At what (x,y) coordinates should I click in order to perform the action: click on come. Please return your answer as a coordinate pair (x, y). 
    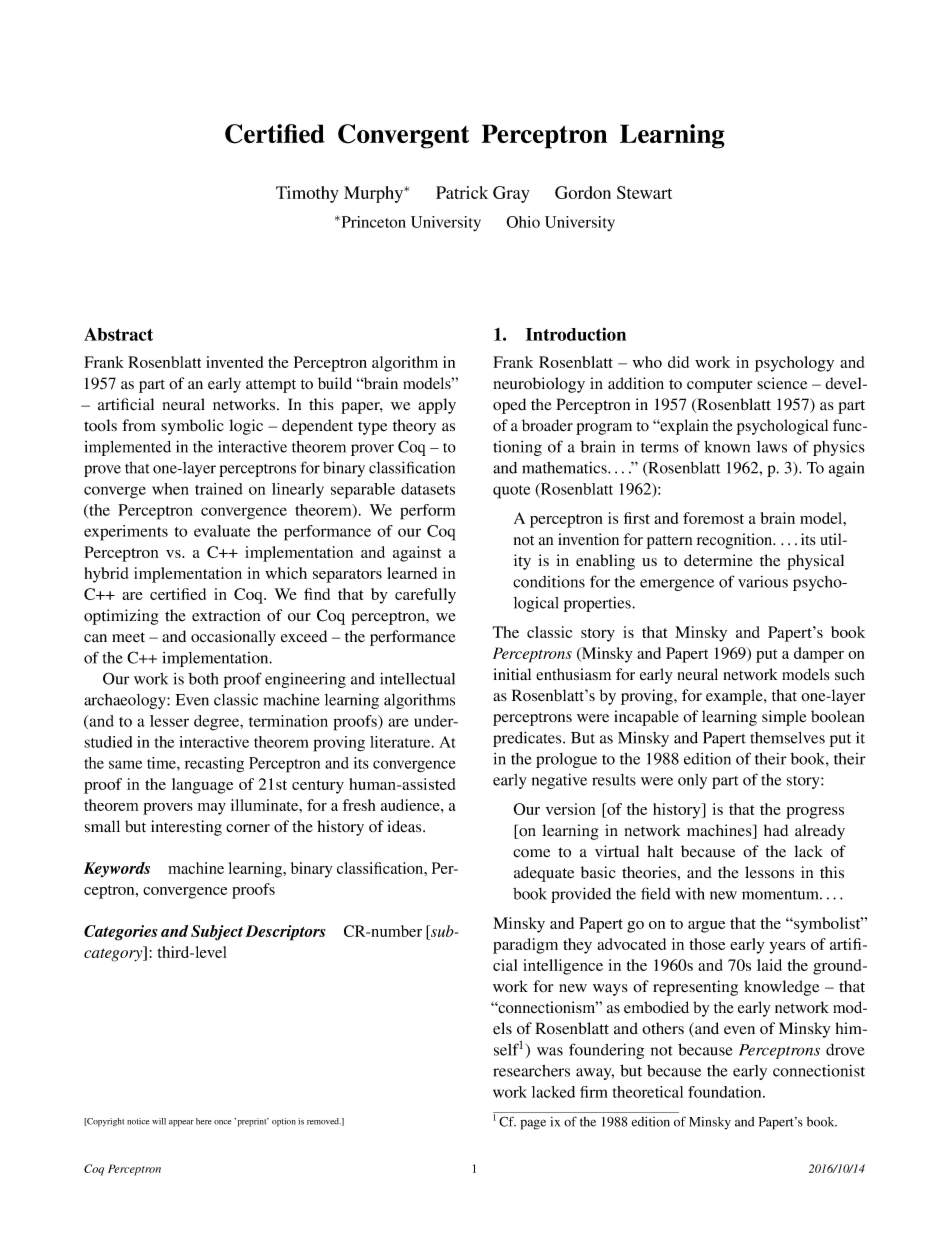
    Looking at the image, I should click on (531, 853).
